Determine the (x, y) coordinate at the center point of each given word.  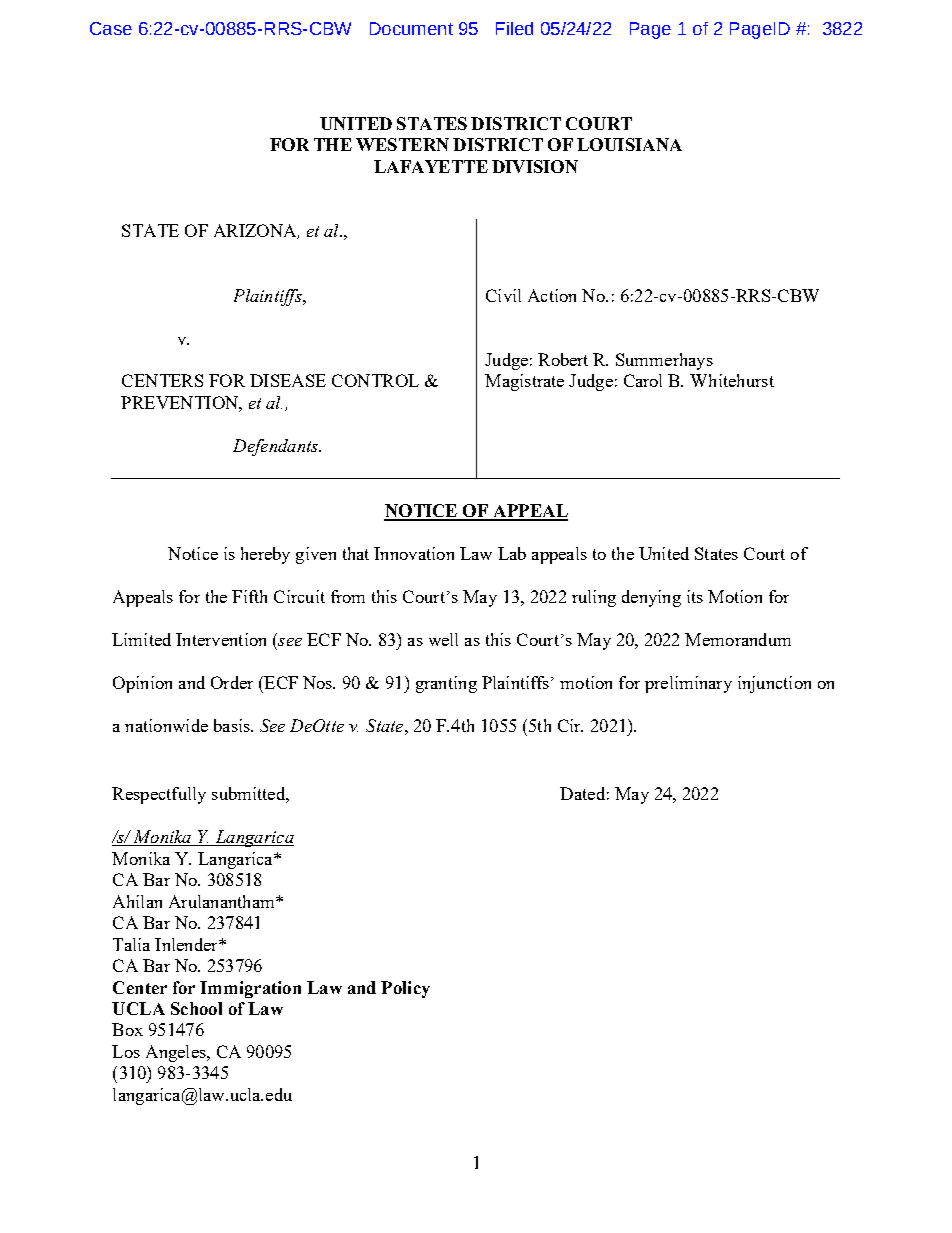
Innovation (414, 553)
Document (411, 28)
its (695, 596)
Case (111, 28)
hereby (265, 555)
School (196, 1008)
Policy (405, 989)
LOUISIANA (629, 144)
